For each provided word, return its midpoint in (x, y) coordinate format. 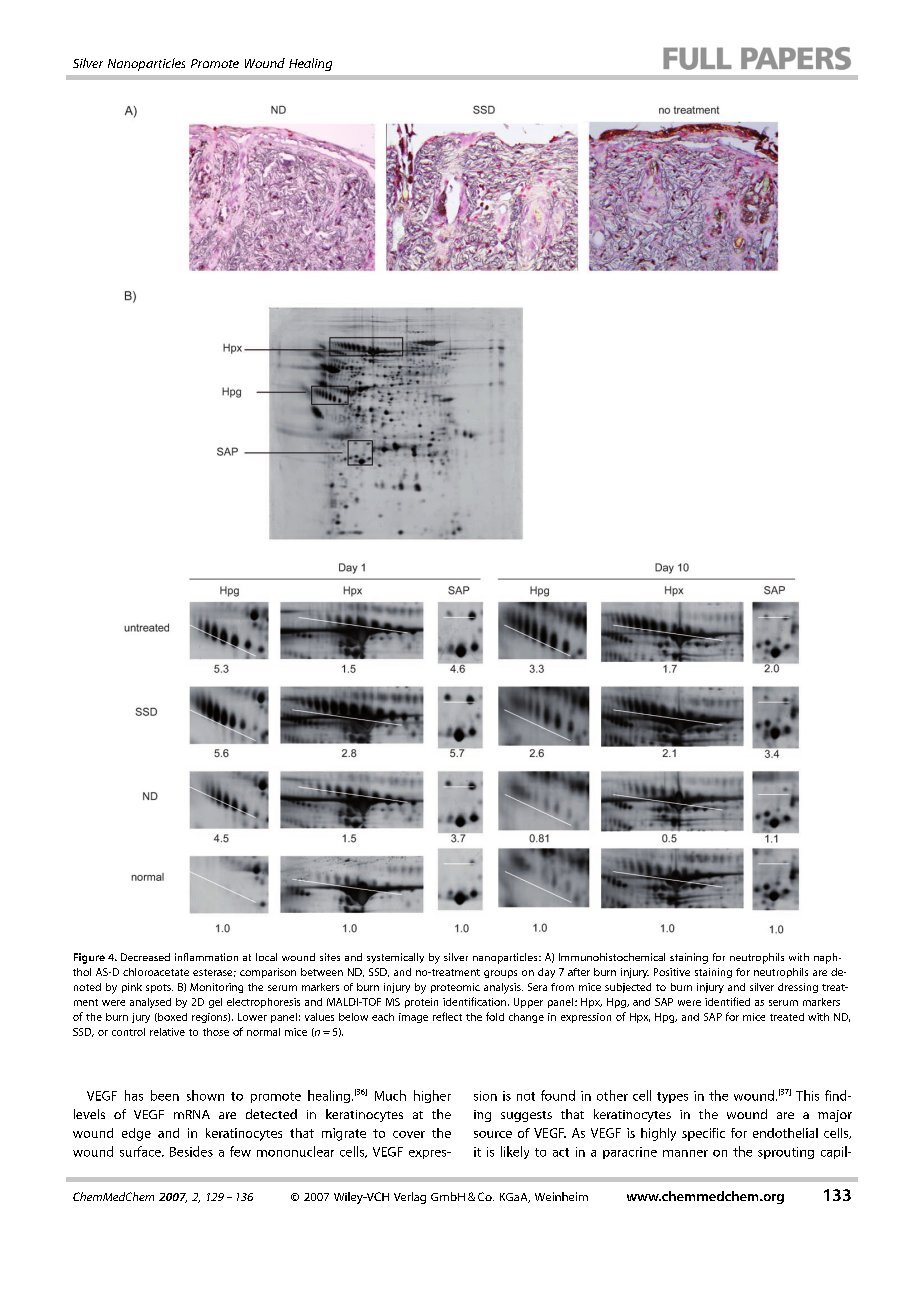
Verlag (410, 1198)
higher (432, 1096)
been (165, 1095)
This (807, 1095)
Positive (672, 972)
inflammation (206, 957)
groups (500, 974)
